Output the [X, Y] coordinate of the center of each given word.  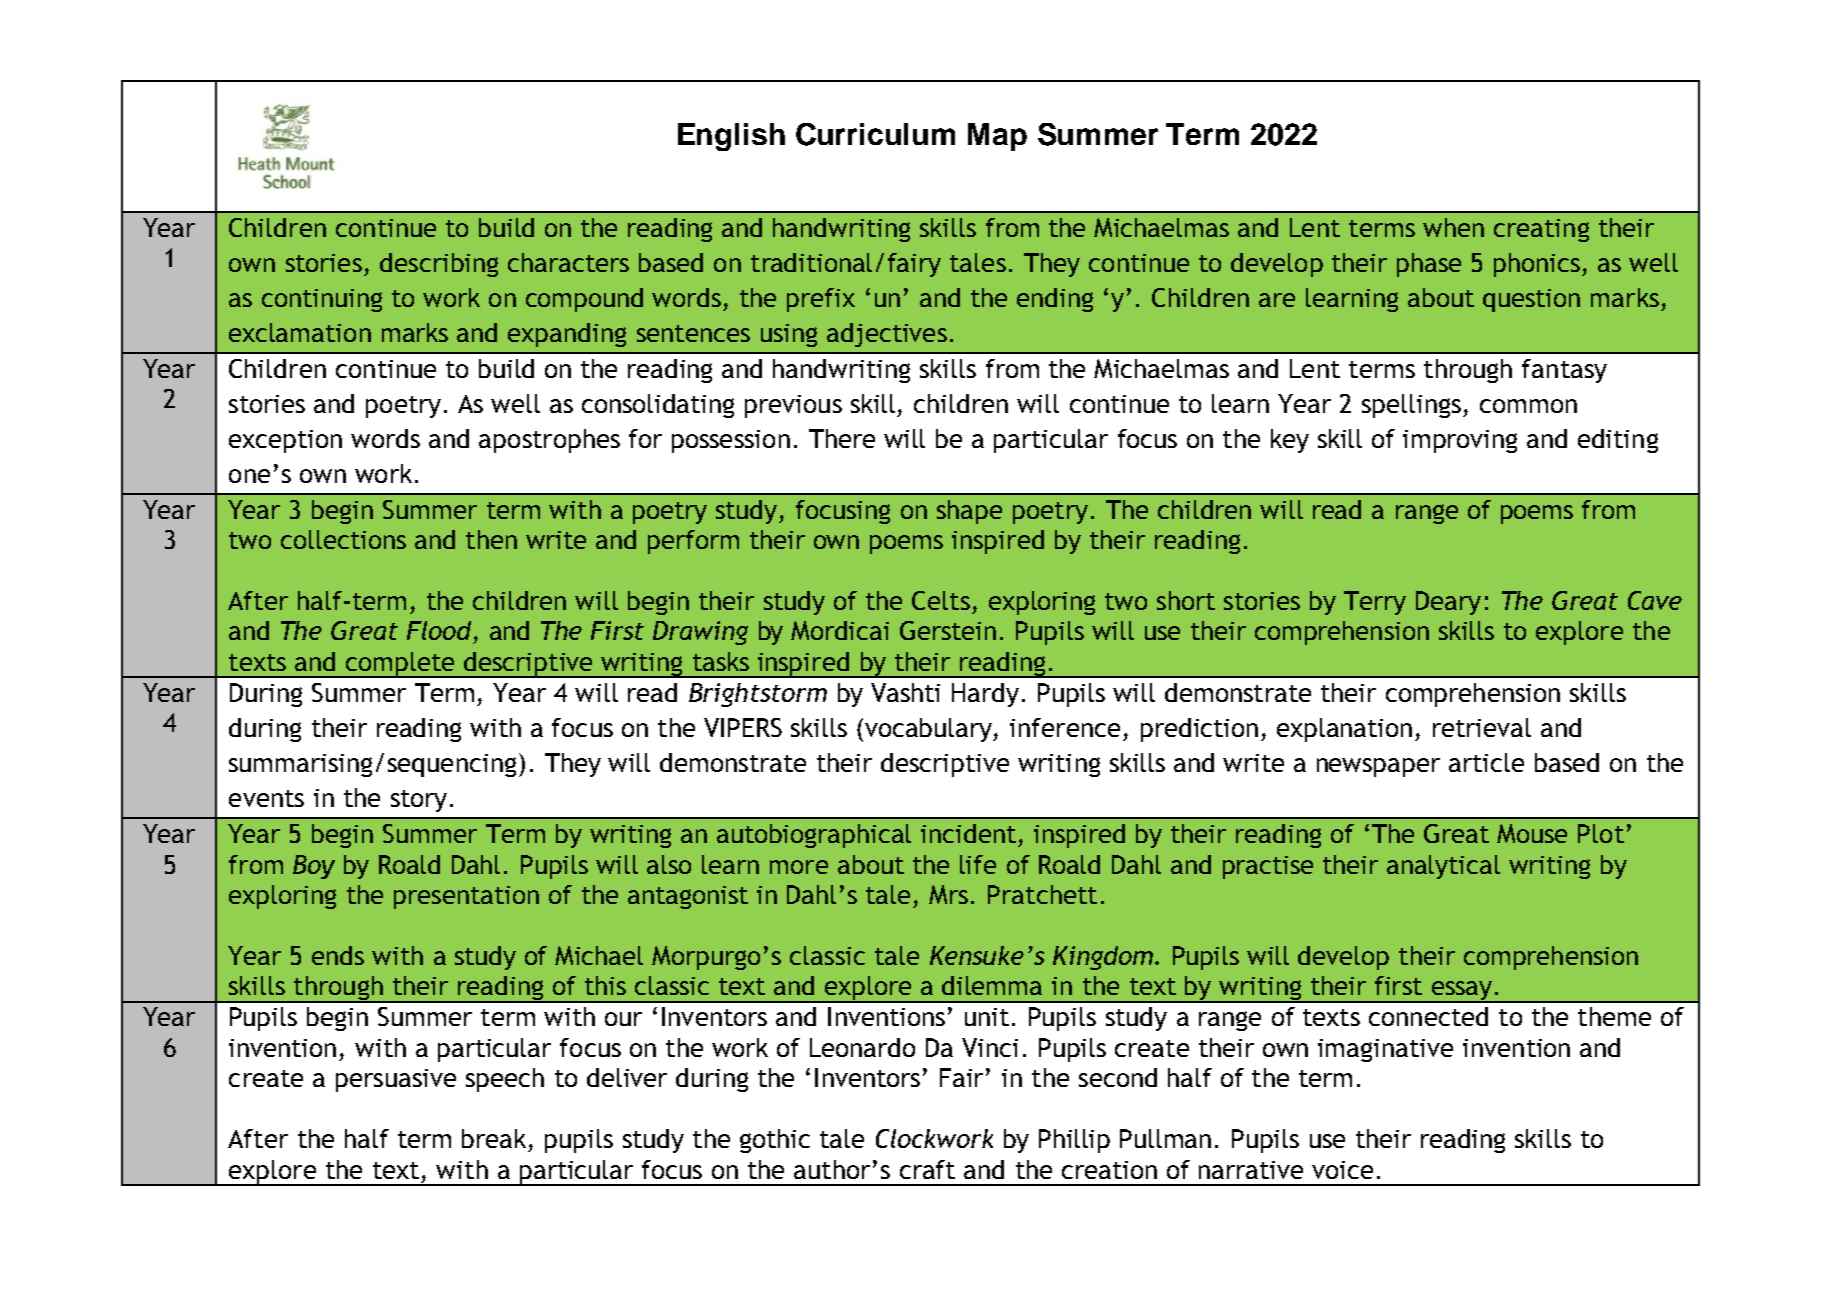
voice [1342, 1170]
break [496, 1140]
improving [1460, 441]
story [419, 801]
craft [927, 1169]
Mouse [1532, 833]
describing [439, 265]
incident [968, 833]
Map [997, 137]
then [491, 539]
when [1453, 227]
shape [969, 512]
